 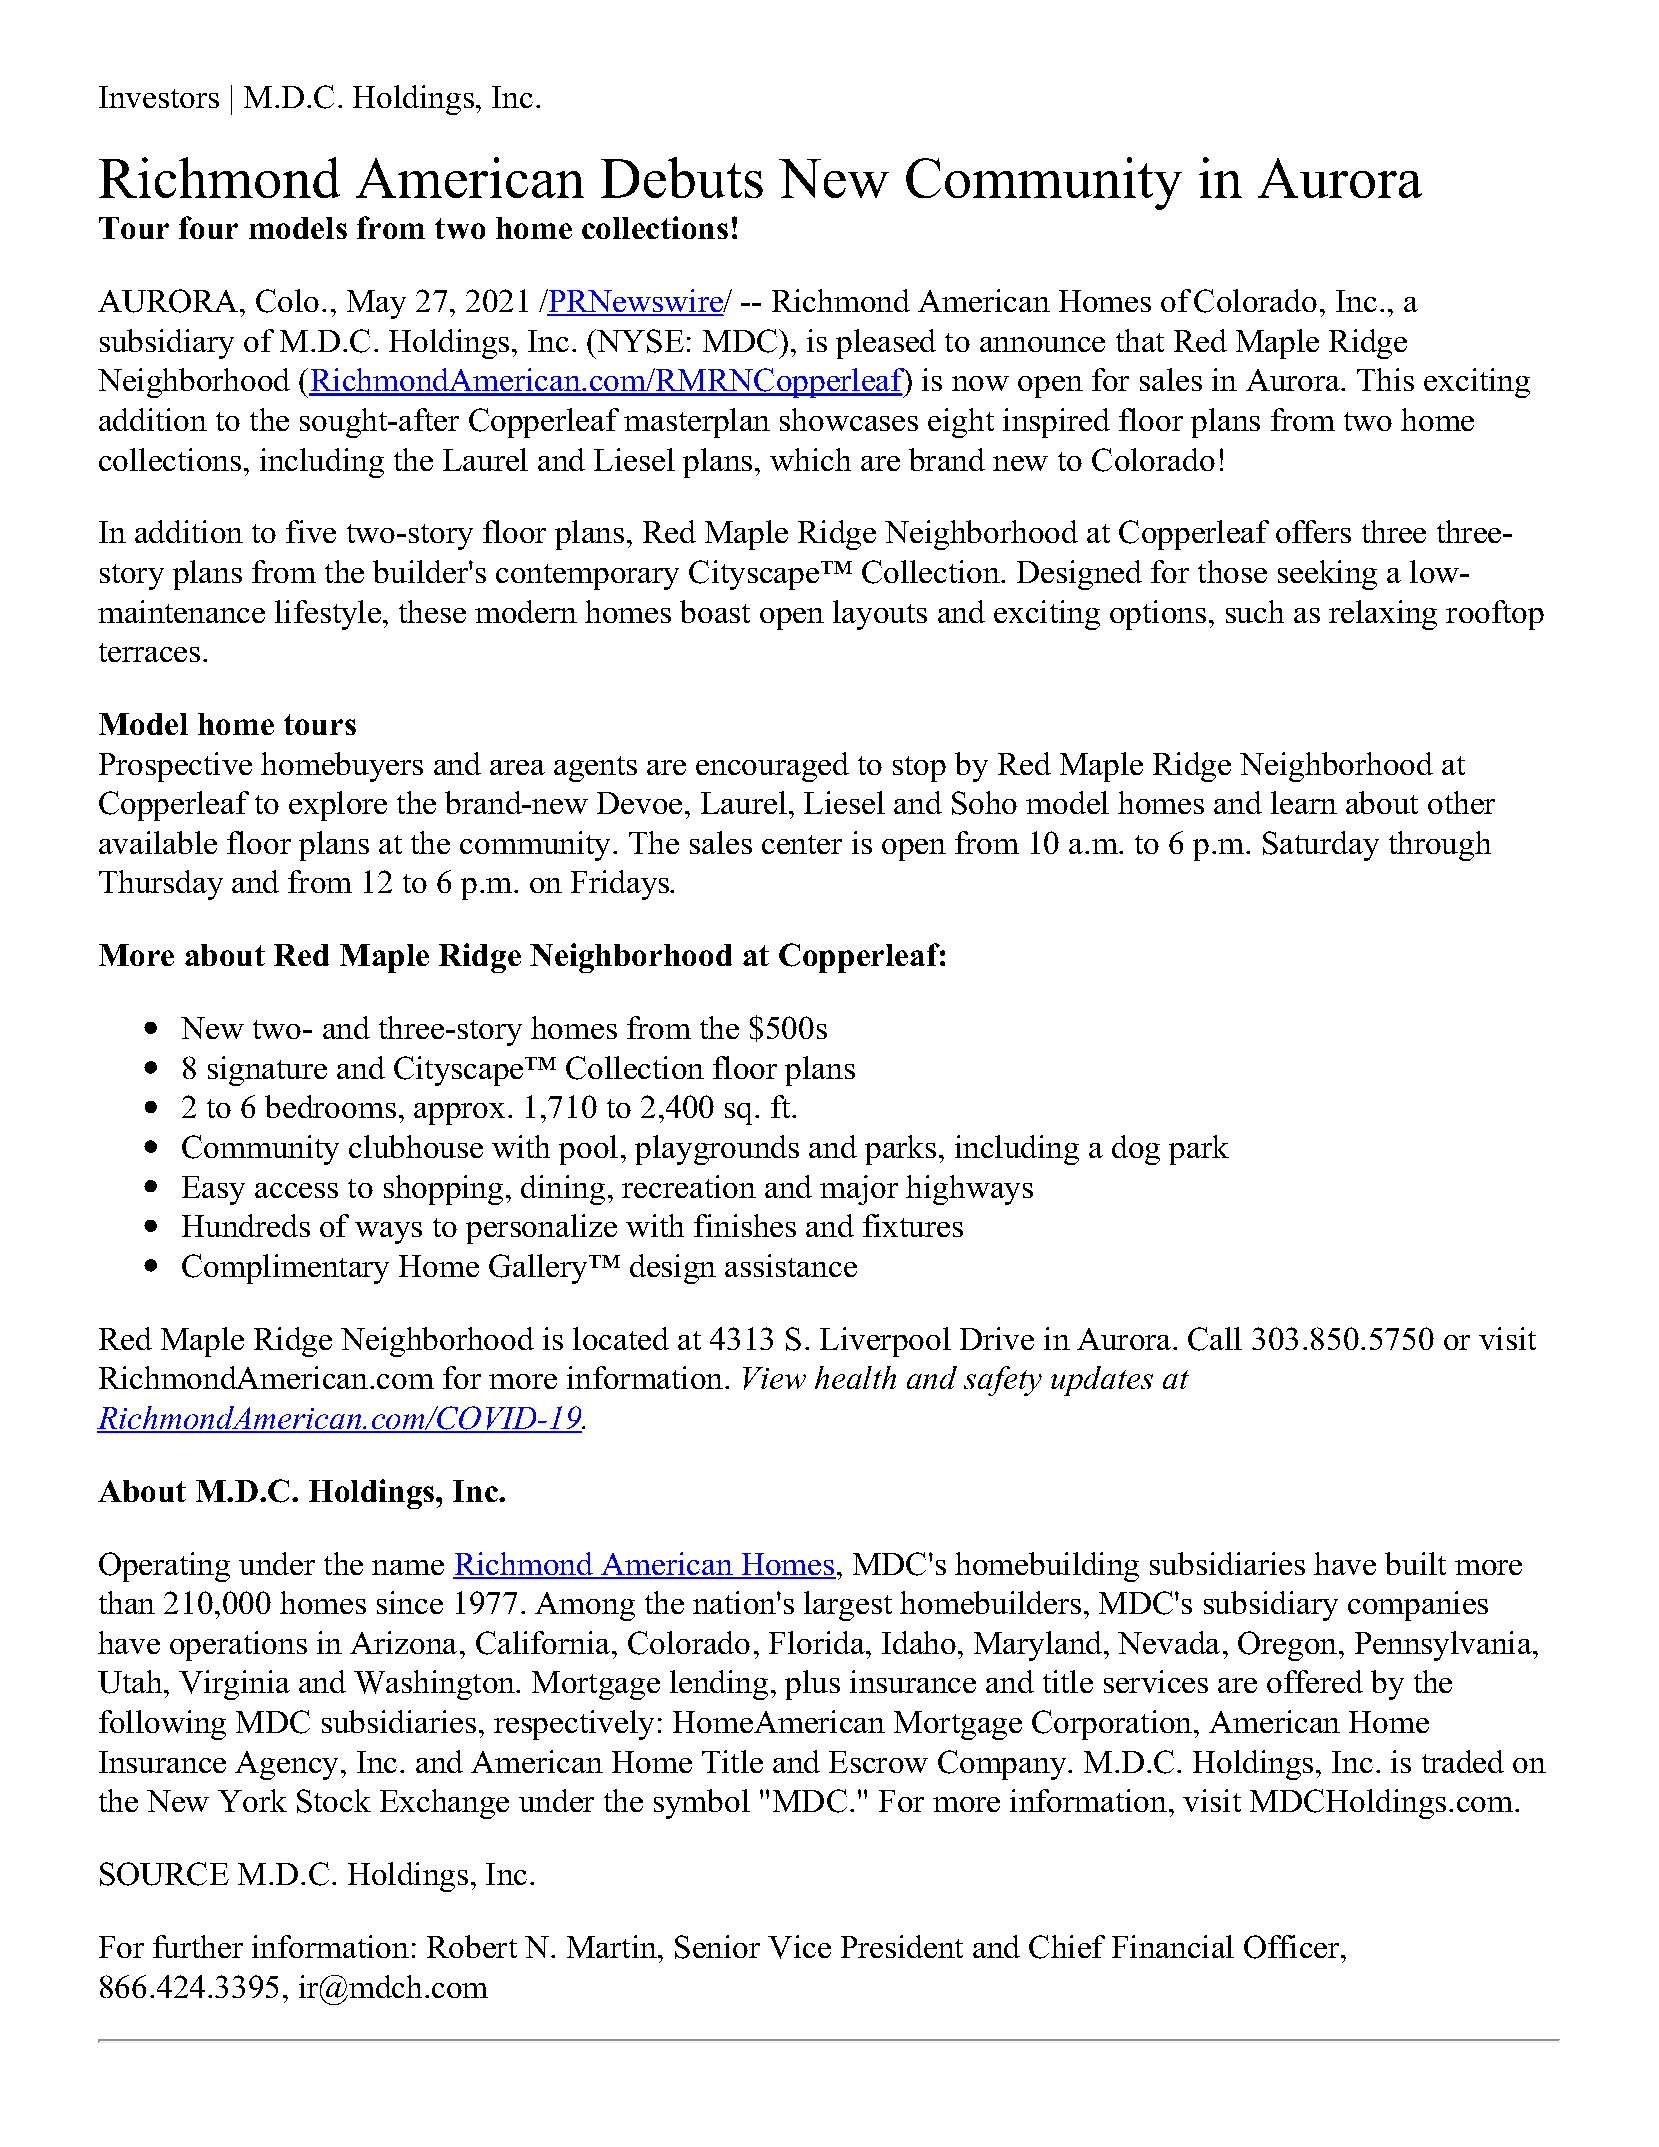 I want to click on center, so click(x=802, y=844).
